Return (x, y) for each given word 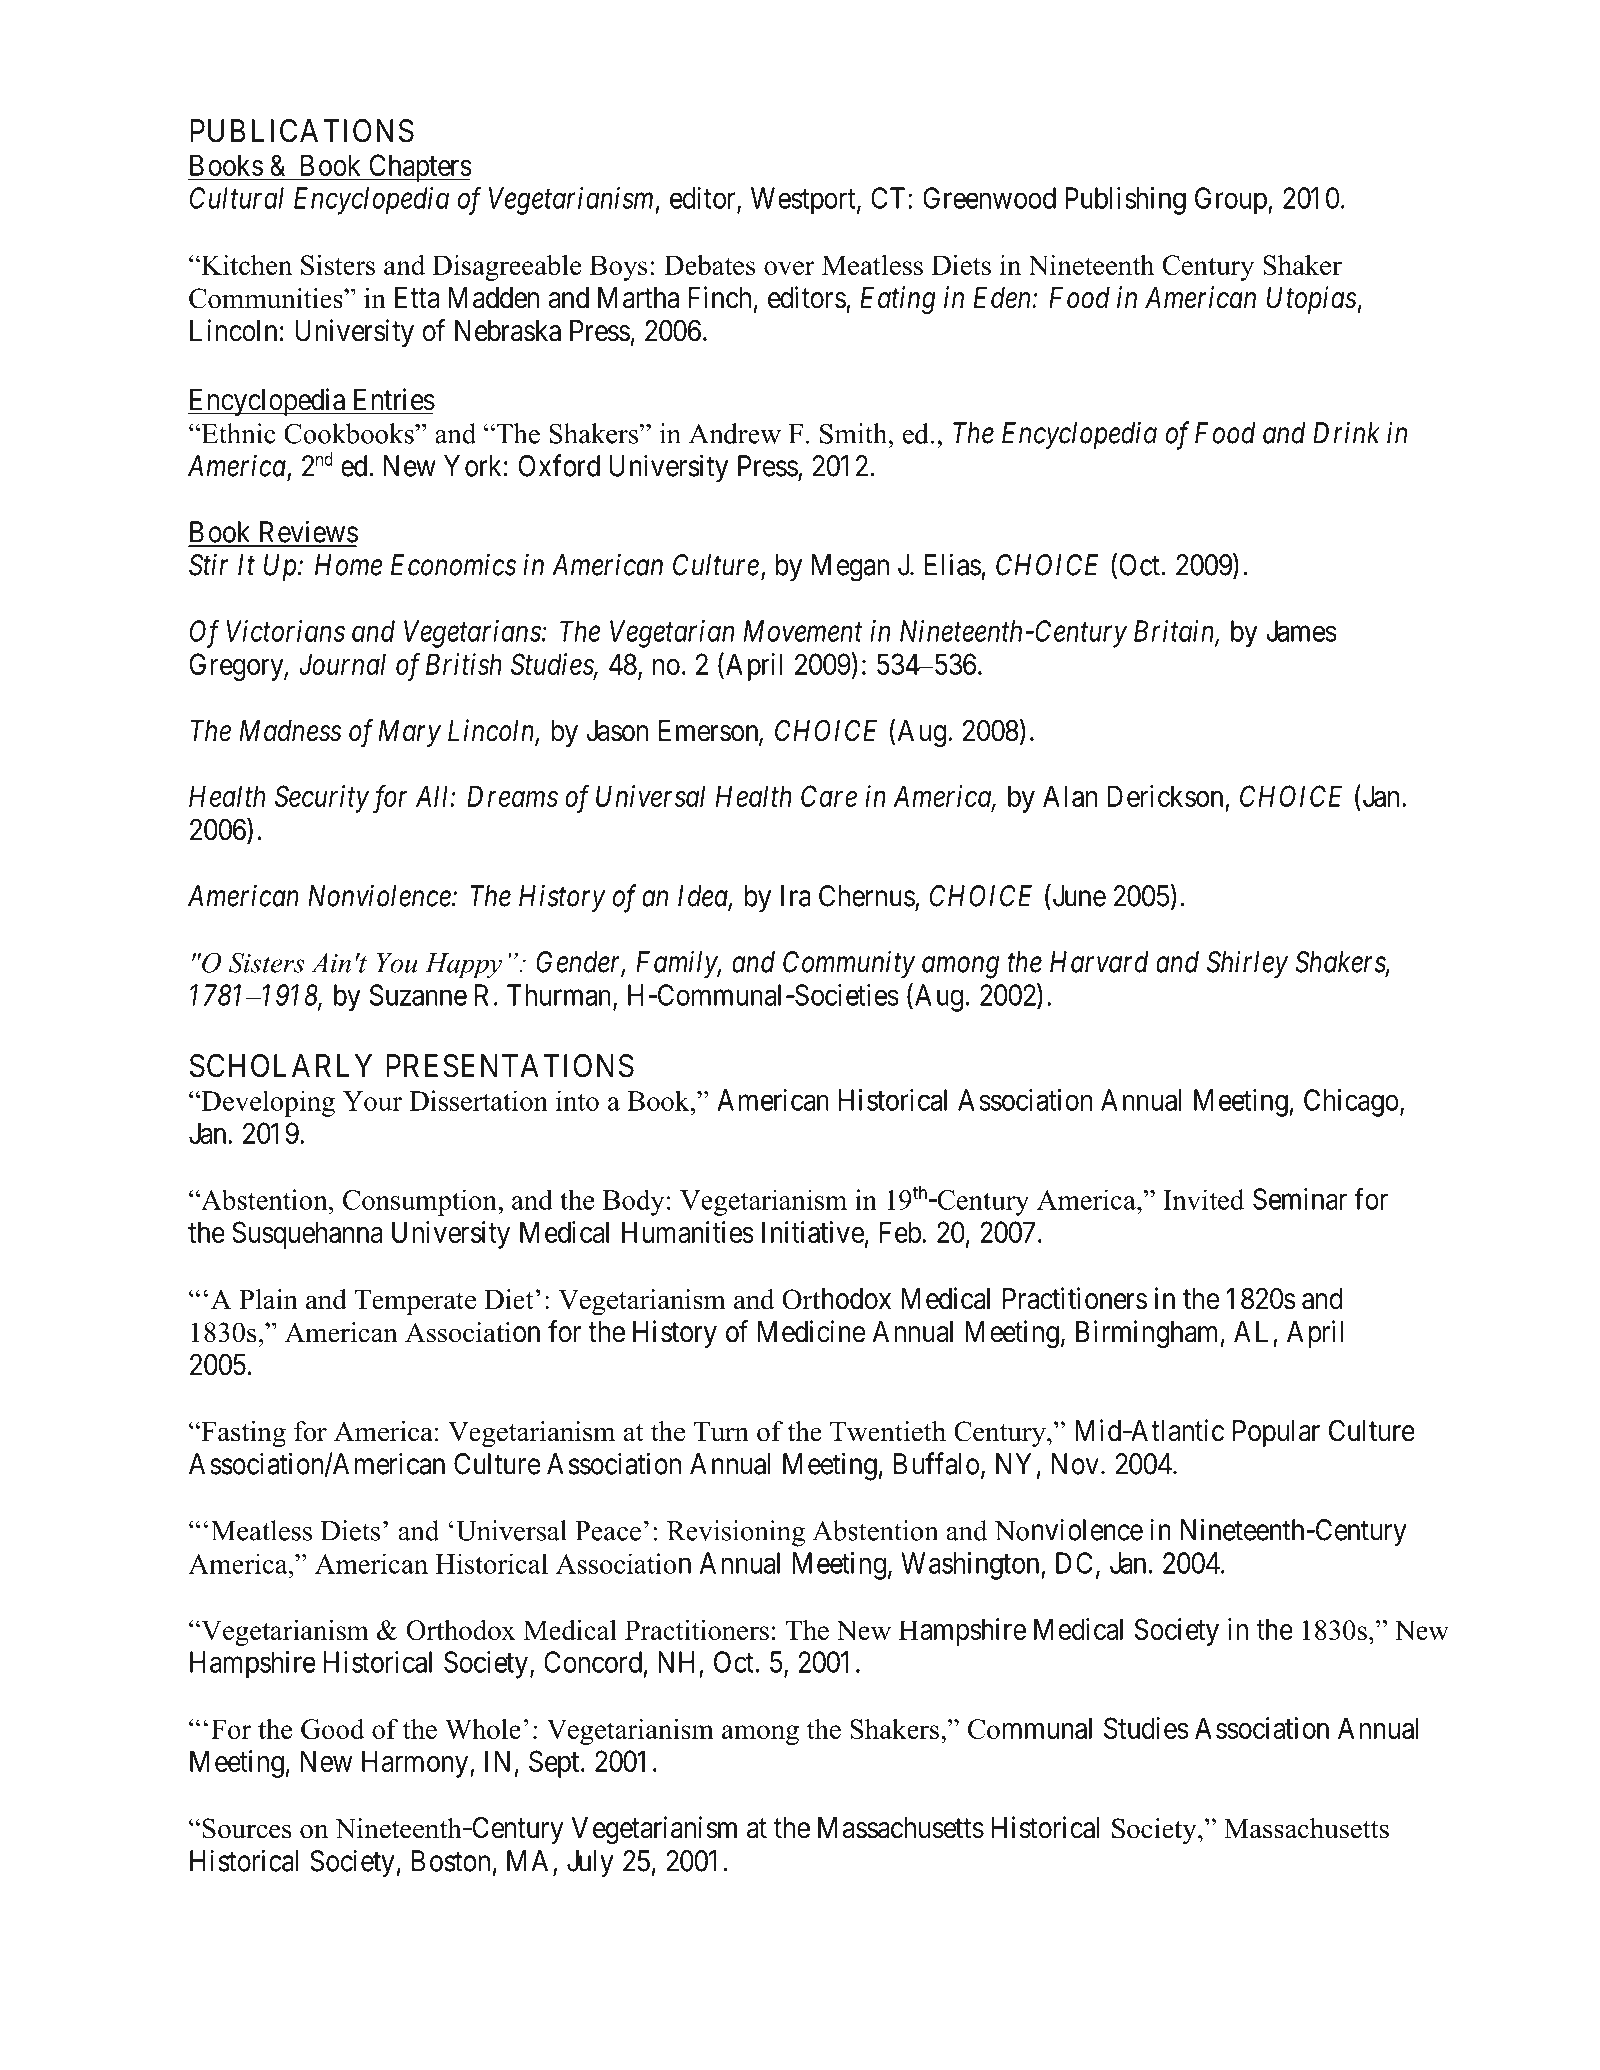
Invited (1203, 1199)
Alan (1070, 796)
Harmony (416, 1764)
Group (1232, 201)
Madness (291, 731)
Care (829, 796)
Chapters (419, 168)
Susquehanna (307, 1235)
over (789, 268)
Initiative (813, 1232)
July (590, 1864)
